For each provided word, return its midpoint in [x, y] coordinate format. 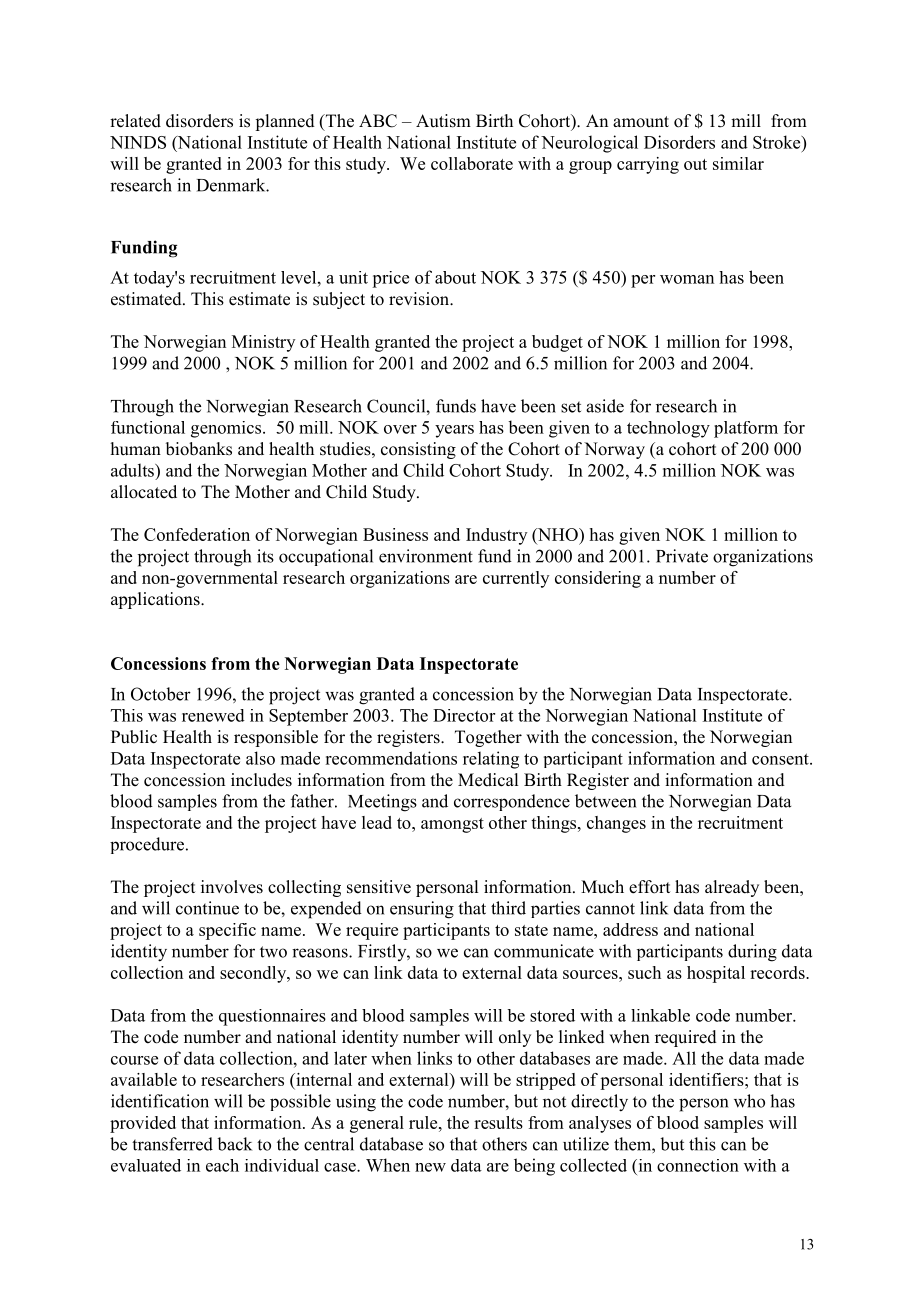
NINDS [138, 142]
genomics [227, 429]
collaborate [472, 163]
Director [464, 715]
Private [682, 556]
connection [698, 1165]
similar [738, 163]
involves [232, 887]
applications [156, 600]
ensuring [422, 910]
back [234, 1144]
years [454, 431]
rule [424, 1122]
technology [668, 429]
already [732, 888]
